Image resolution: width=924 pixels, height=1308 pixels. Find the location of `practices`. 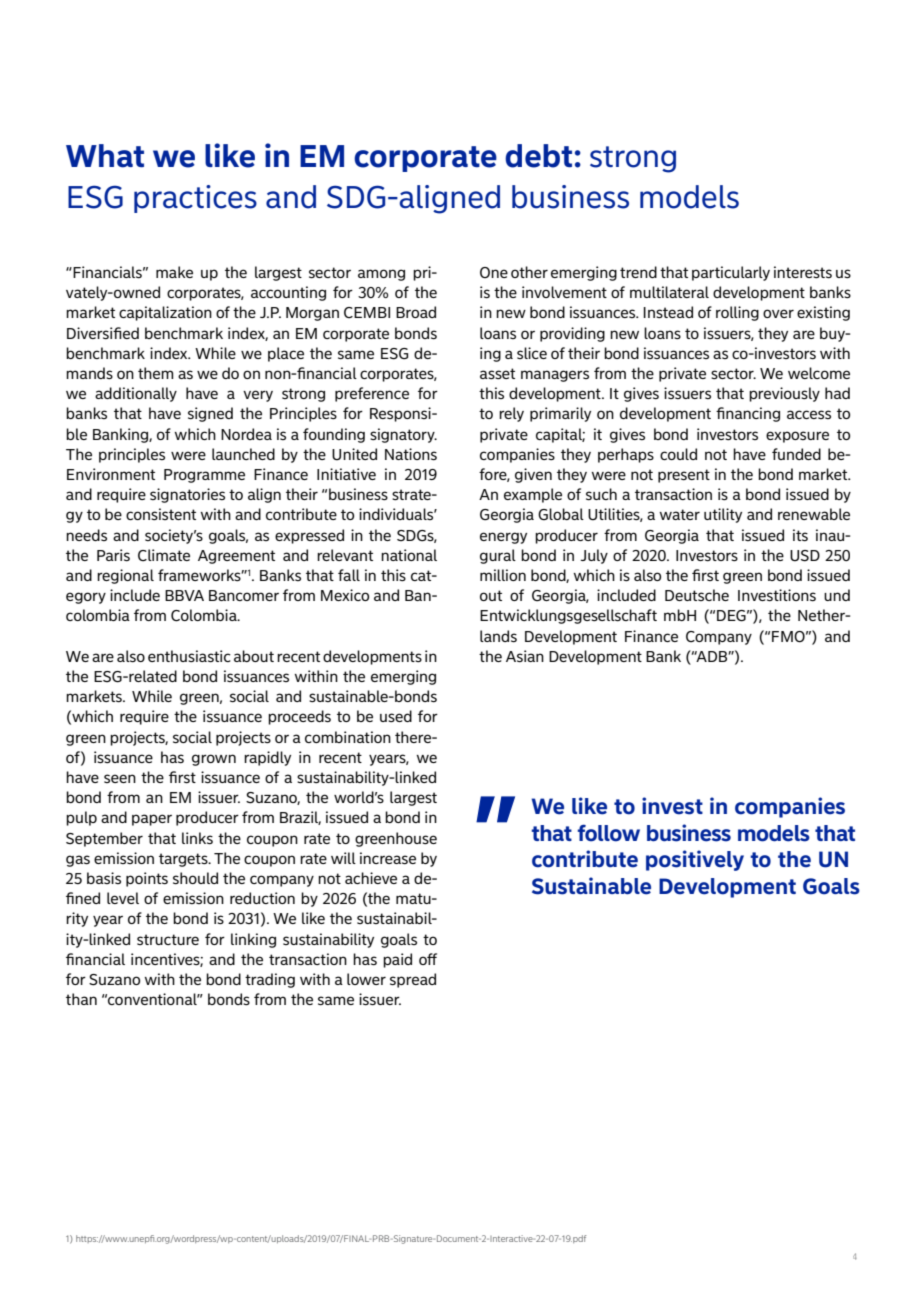

practices is located at coordinates (195, 199).
